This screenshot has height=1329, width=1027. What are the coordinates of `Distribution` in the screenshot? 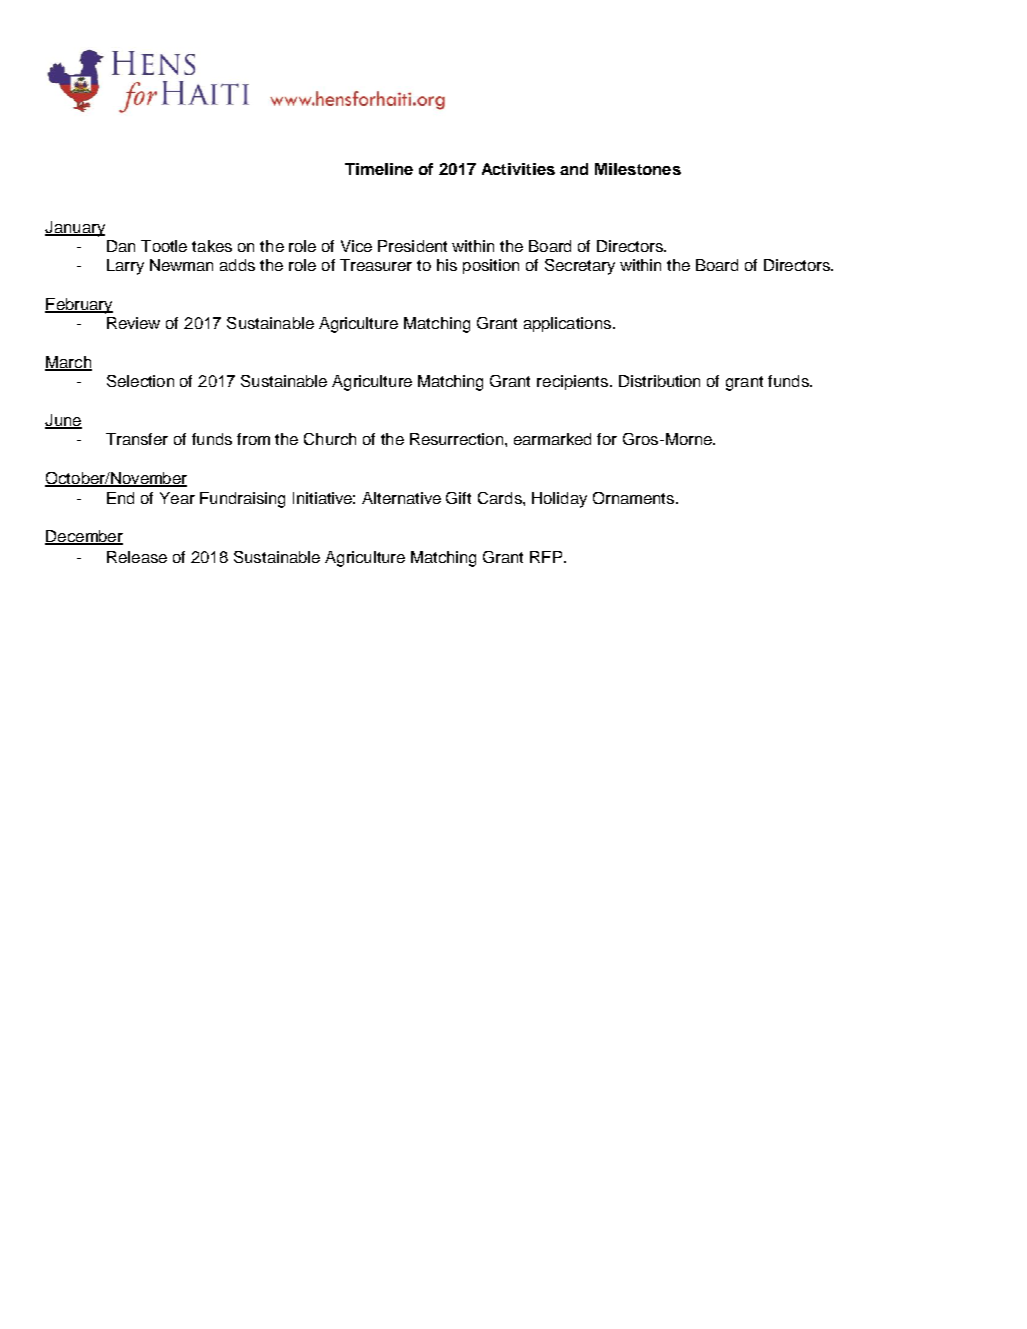 It's located at (659, 381).
